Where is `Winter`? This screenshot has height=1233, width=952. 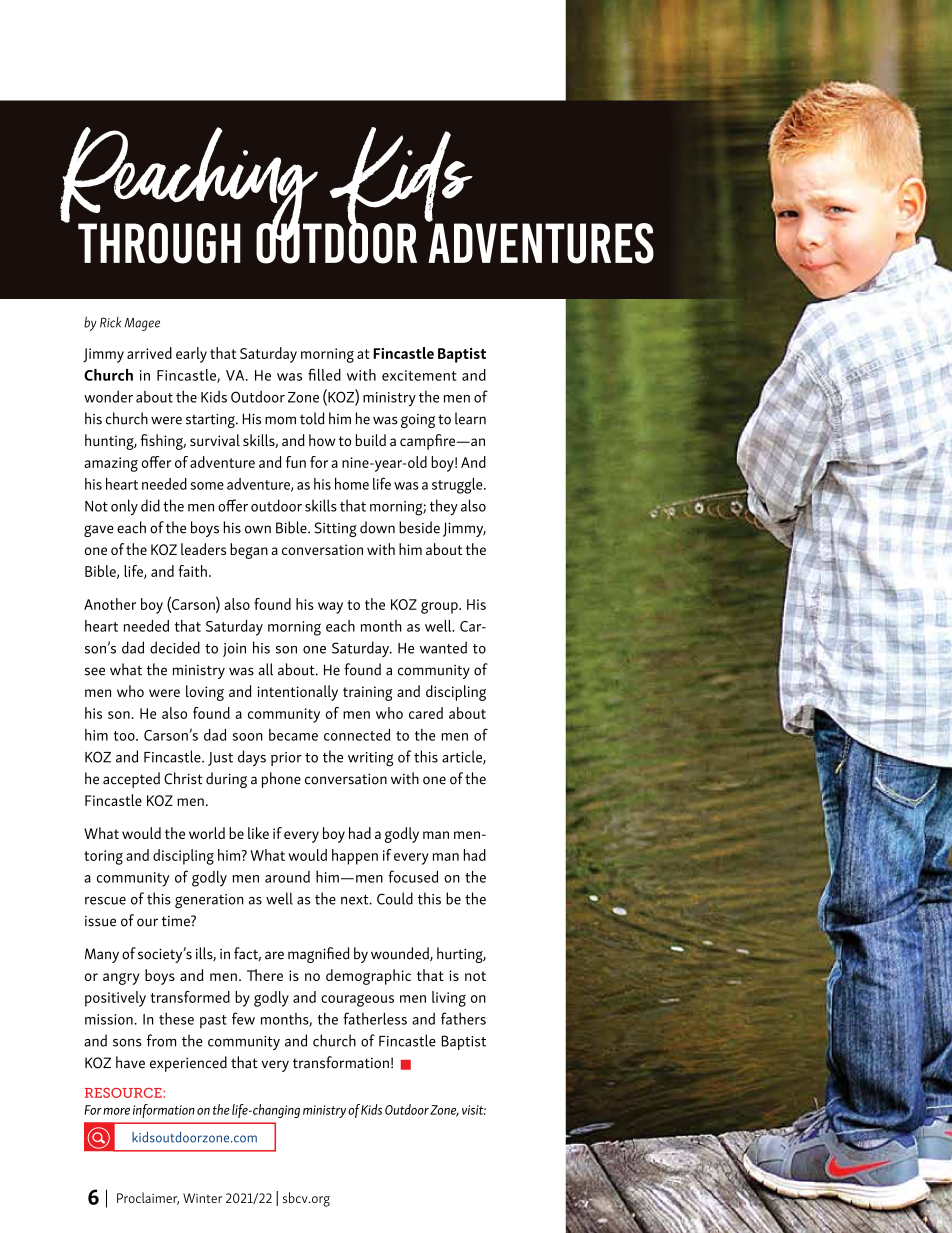
Winter is located at coordinates (202, 1198).
